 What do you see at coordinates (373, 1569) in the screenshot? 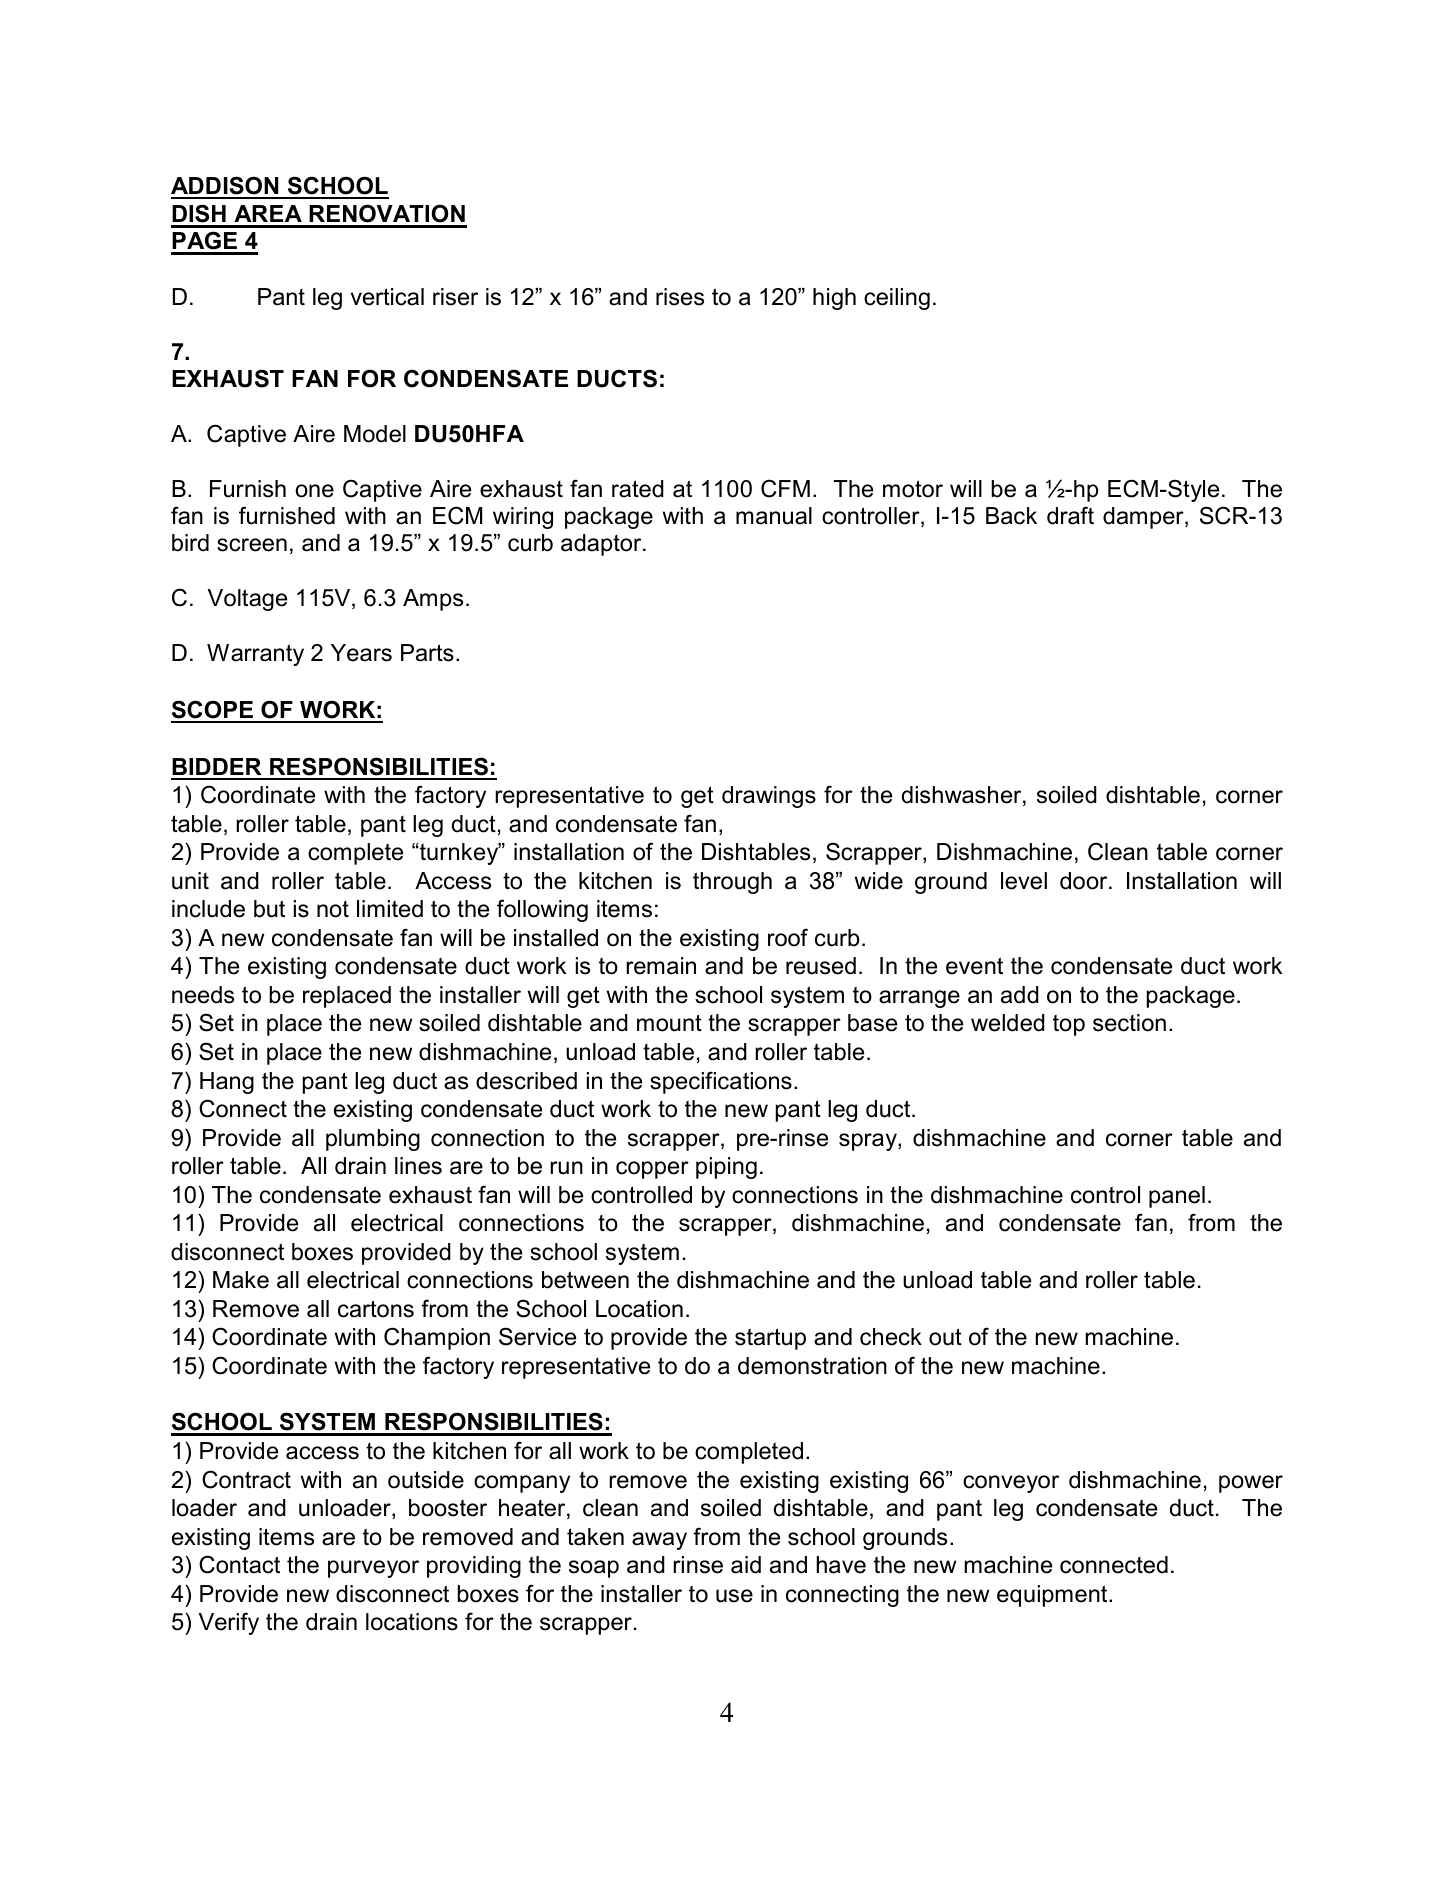
I see `purveyor` at bounding box center [373, 1569].
